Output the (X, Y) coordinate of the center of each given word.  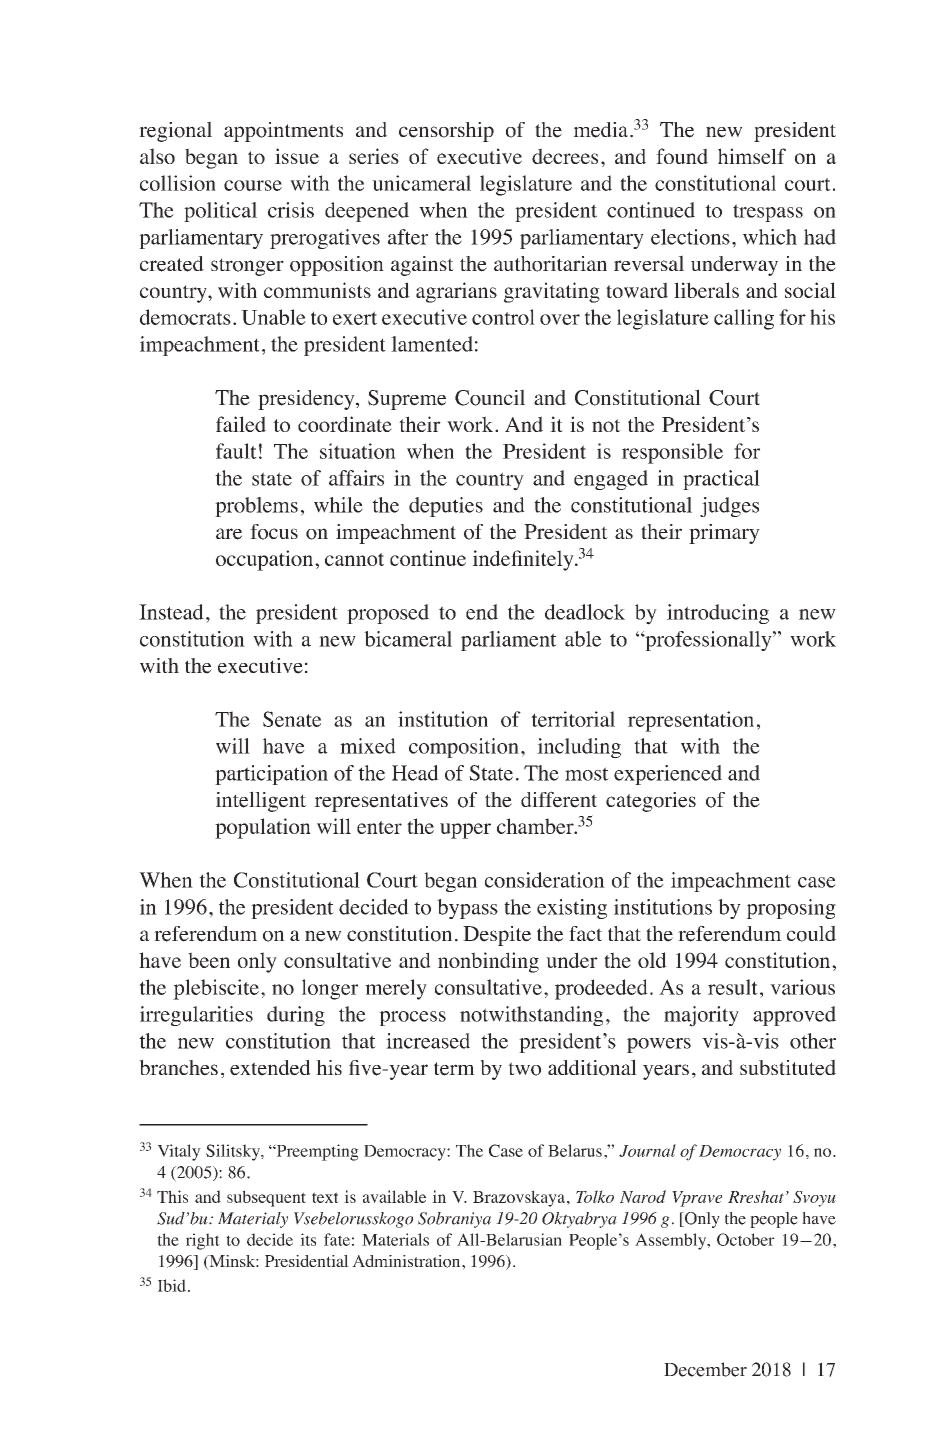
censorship (446, 132)
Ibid (172, 1285)
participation (271, 775)
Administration (407, 1261)
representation (691, 721)
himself (752, 156)
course (253, 185)
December (705, 1369)
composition (464, 748)
